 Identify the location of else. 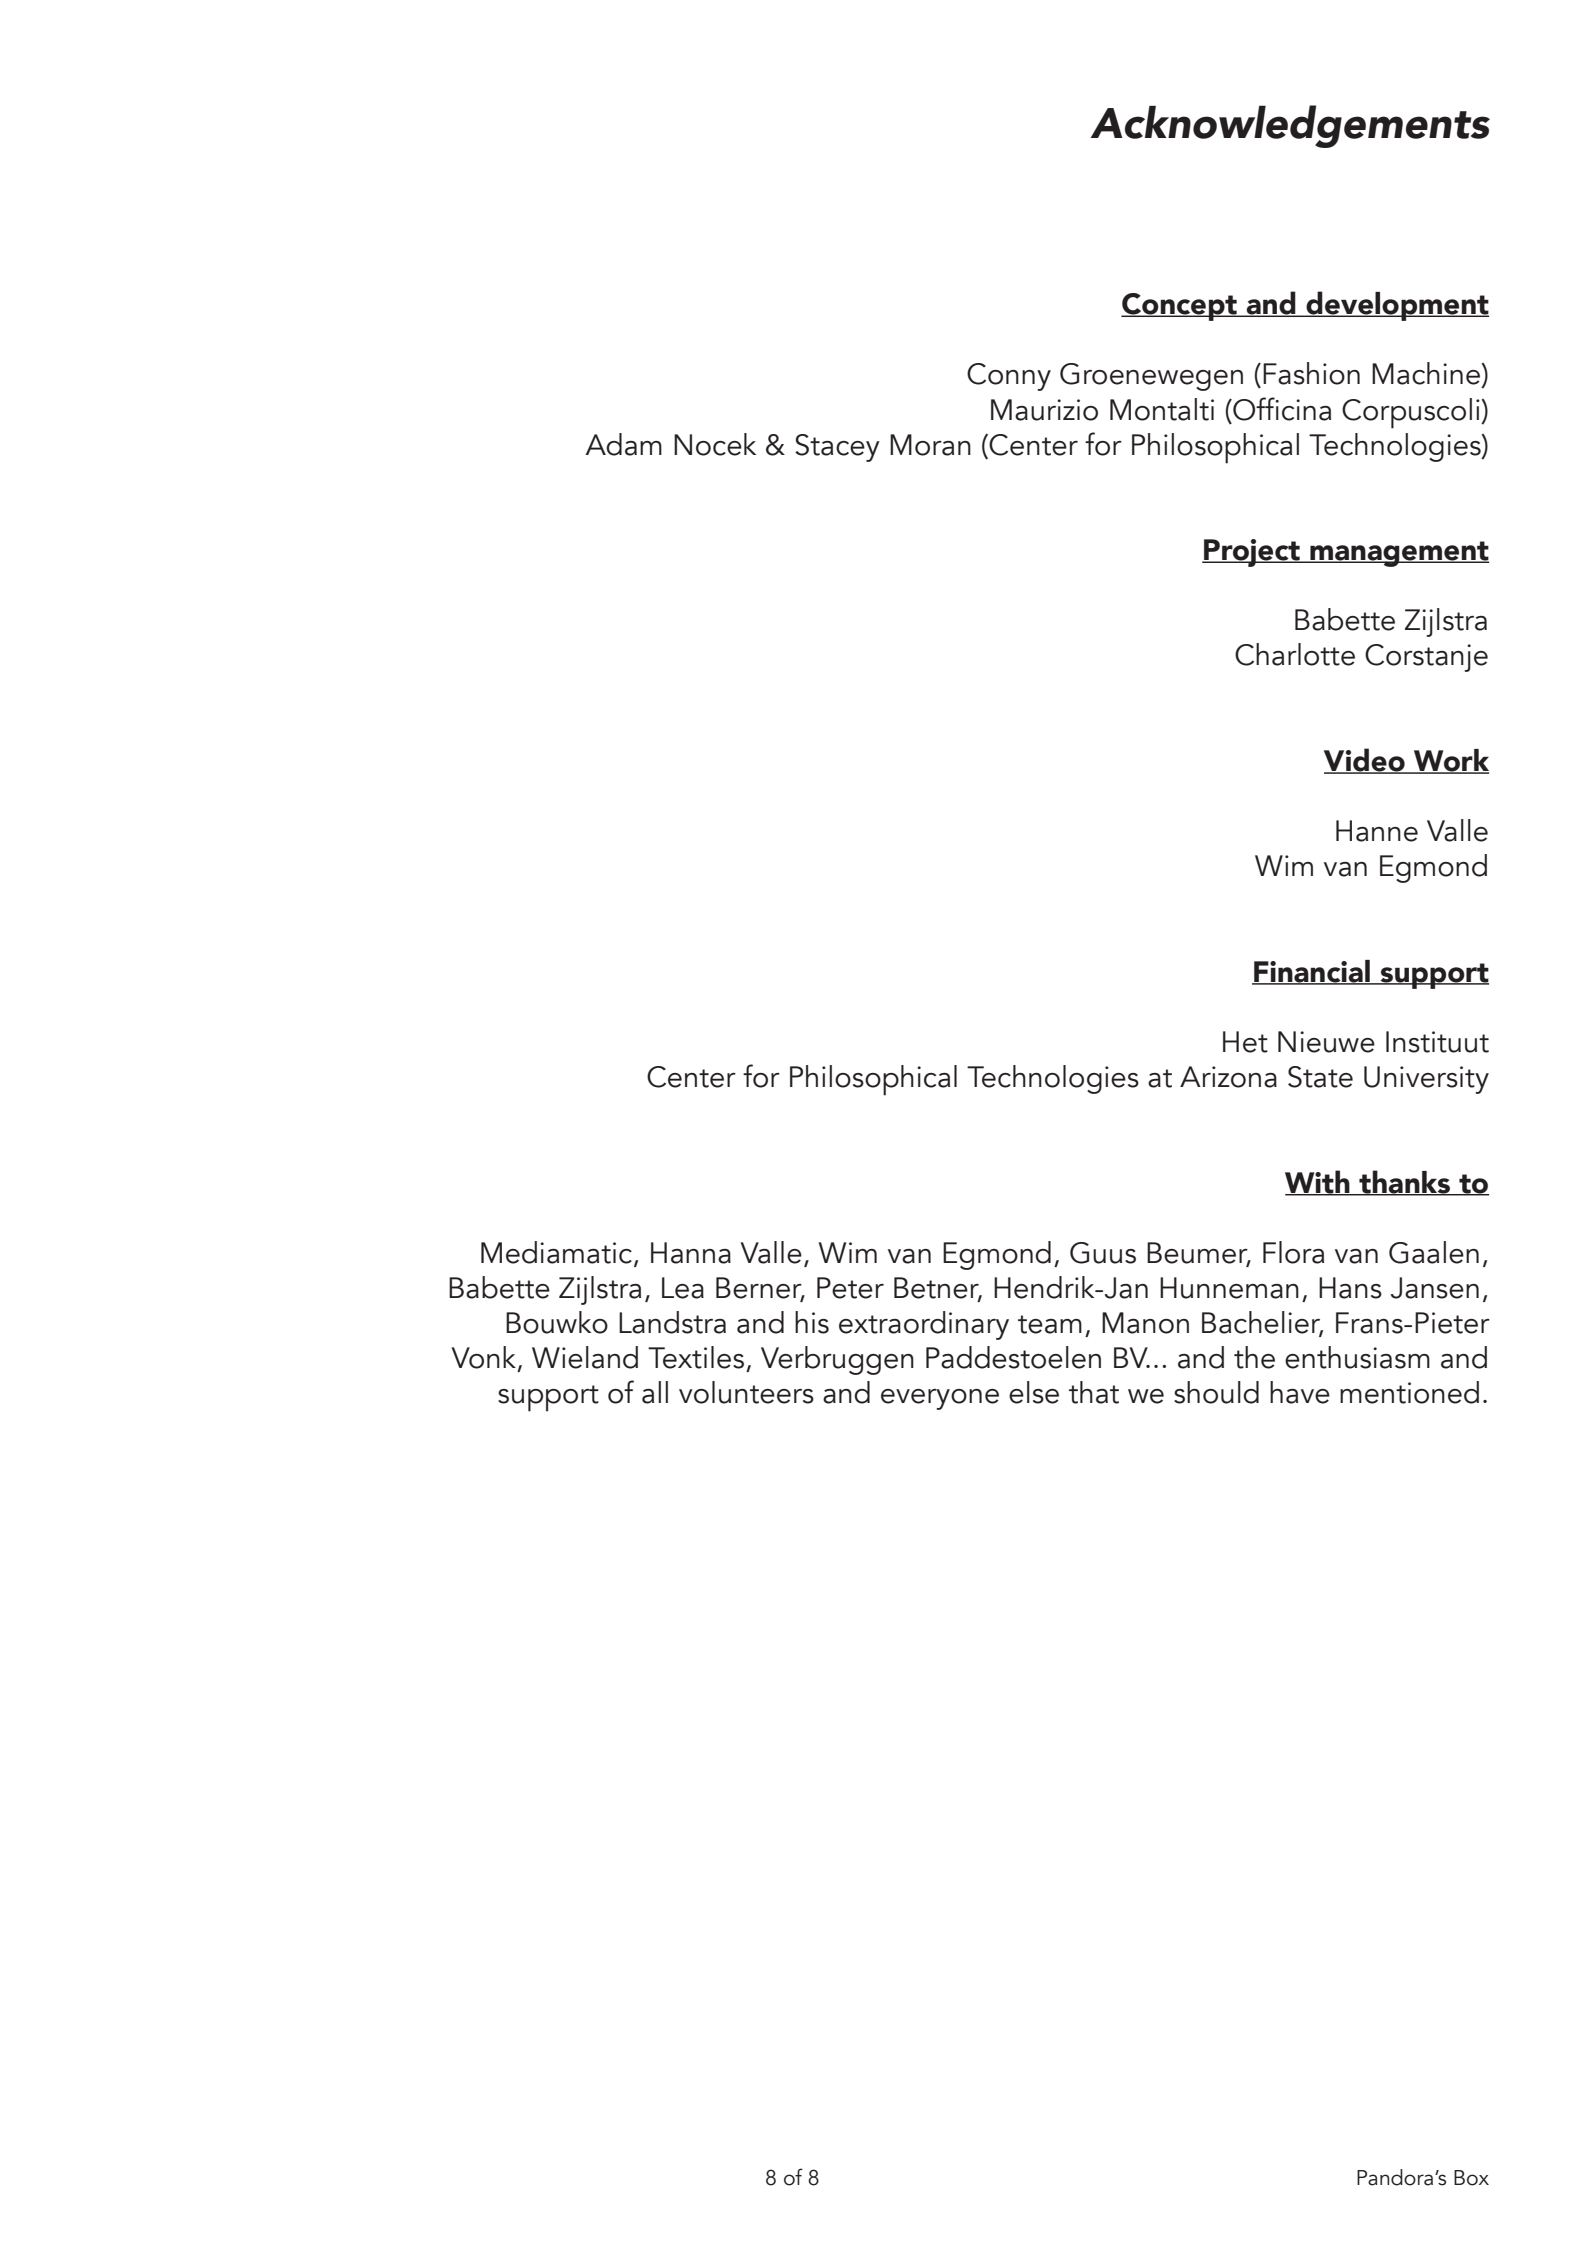
(1034, 1392).
